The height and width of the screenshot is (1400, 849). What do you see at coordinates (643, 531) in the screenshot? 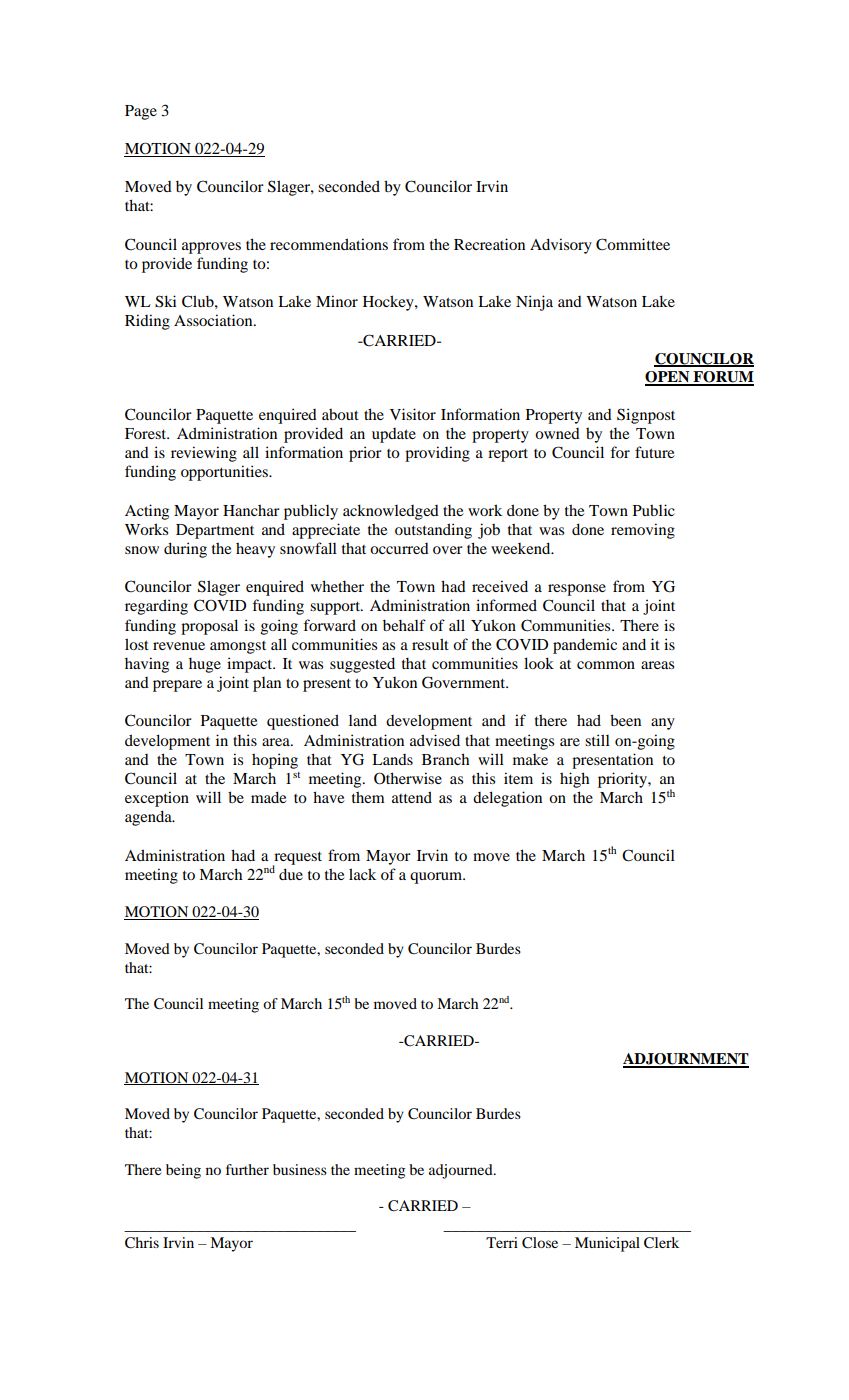
I see `removing` at bounding box center [643, 531].
